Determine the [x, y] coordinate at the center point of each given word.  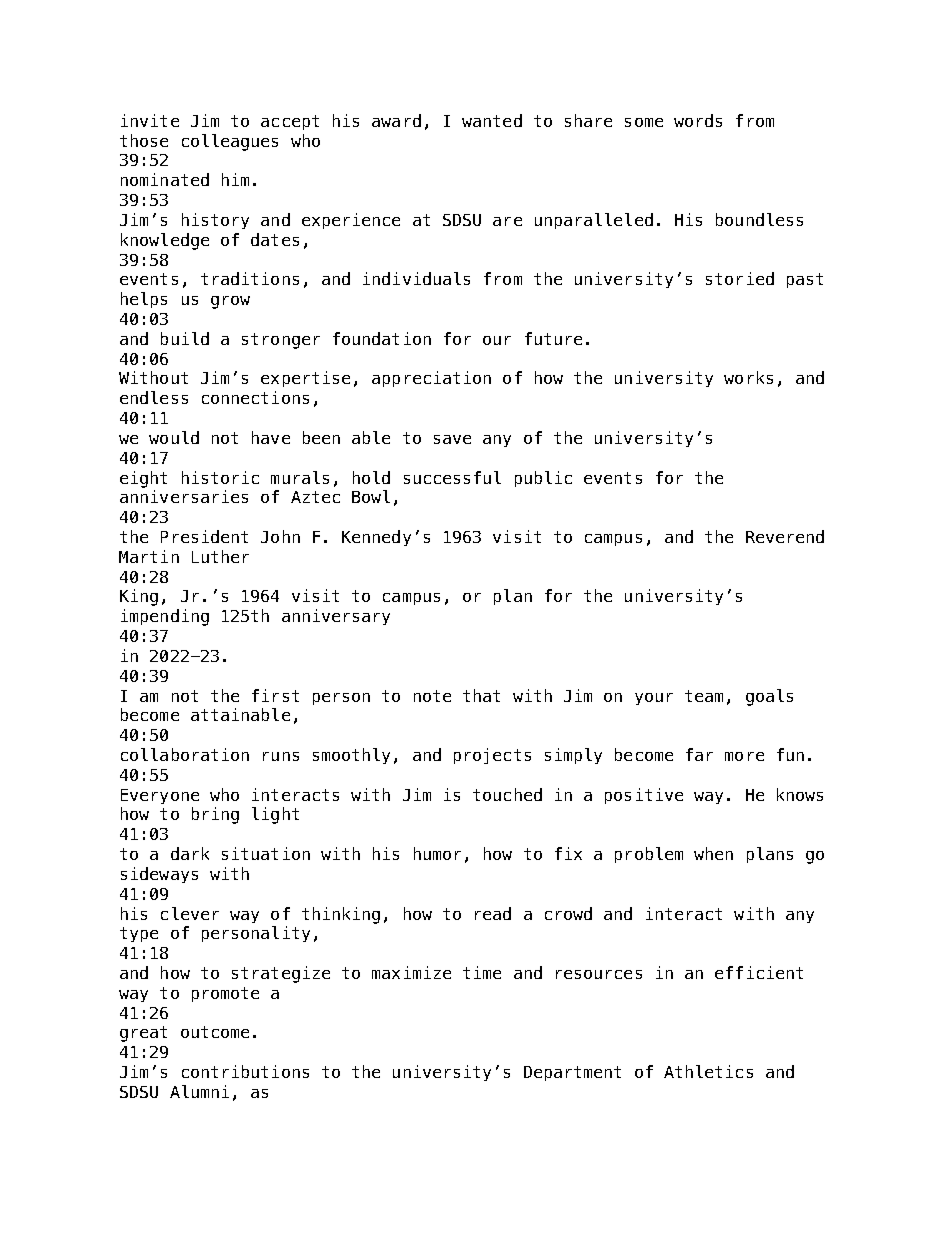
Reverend [785, 536]
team [704, 696]
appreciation [431, 379]
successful [452, 477]
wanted [492, 120]
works [748, 377]
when [713, 853]
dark [190, 853]
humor [437, 853]
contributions [245, 1071]
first [275, 695]
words [698, 120]
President [204, 536]
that [481, 695]
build [185, 338]
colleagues [230, 142]
